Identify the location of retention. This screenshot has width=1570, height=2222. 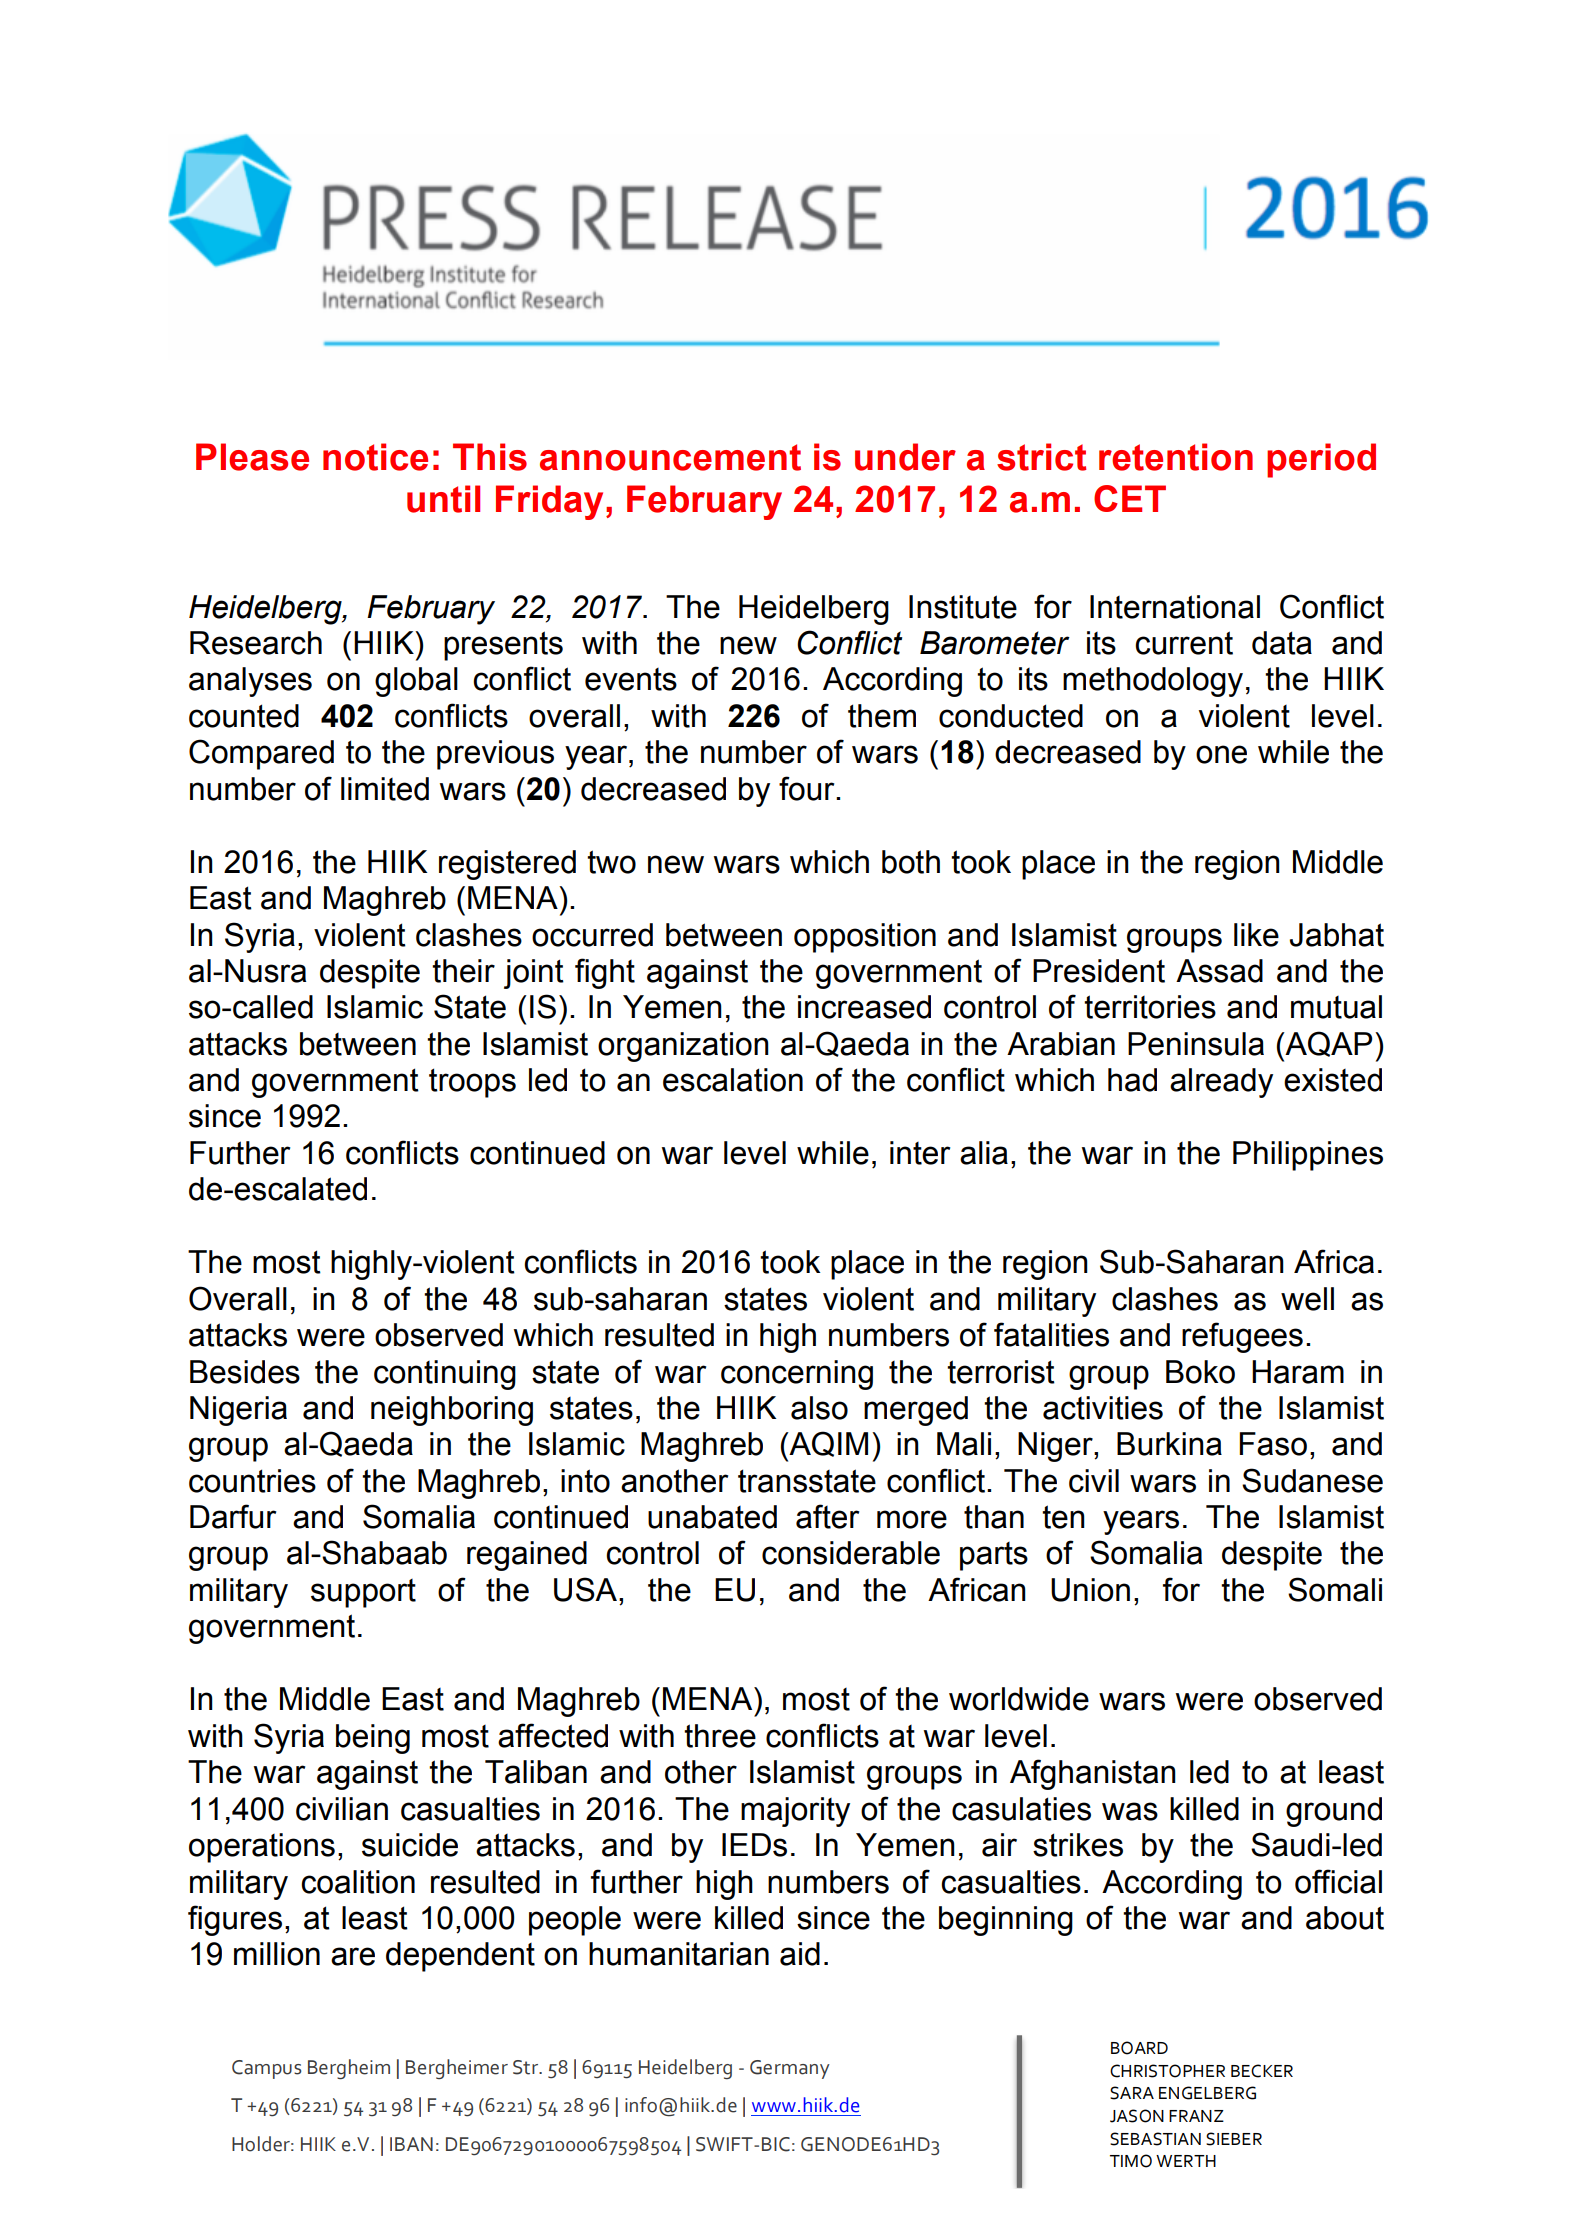
(1176, 457).
